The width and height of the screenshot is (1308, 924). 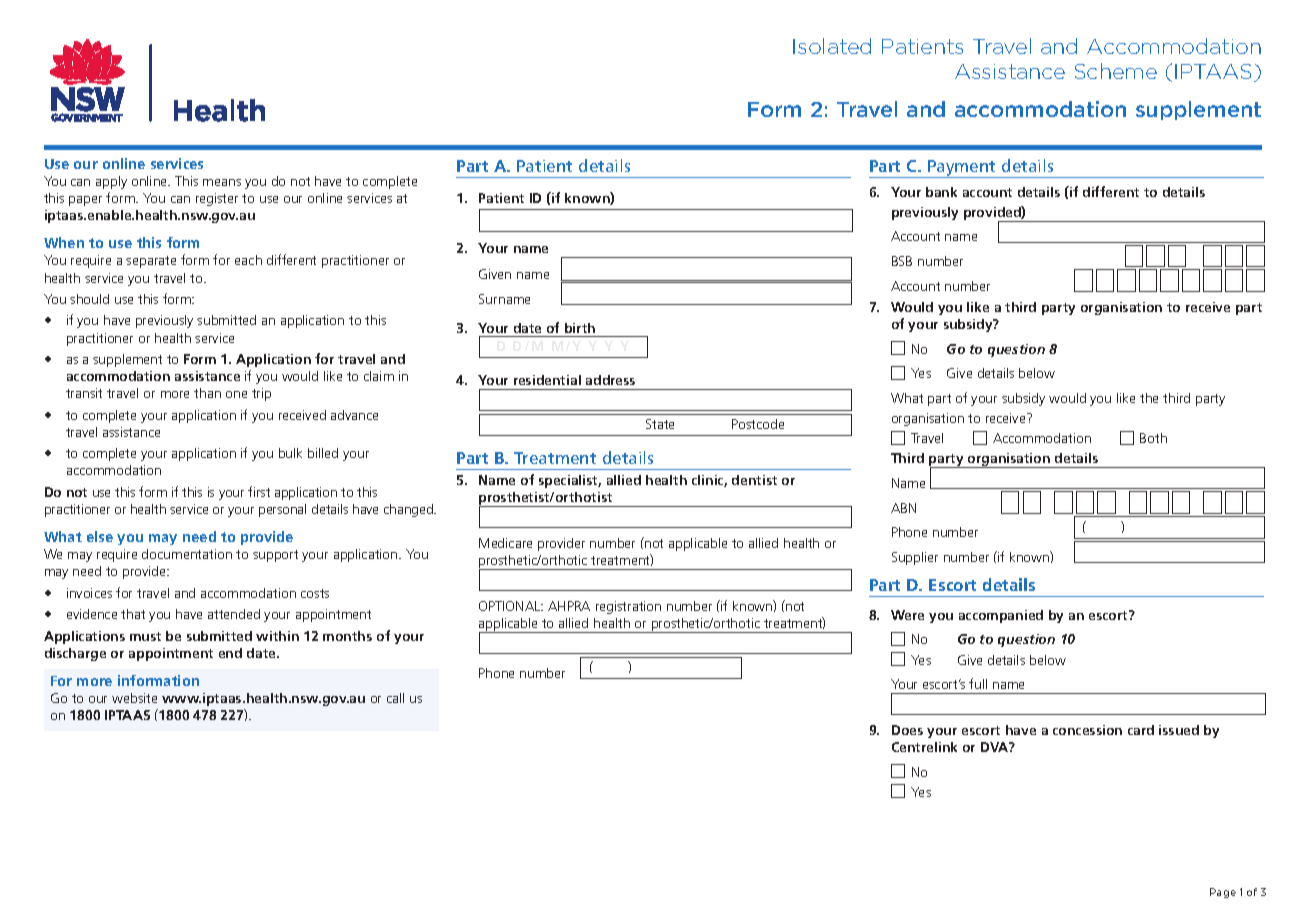 I want to click on Scheme, so click(x=1116, y=71).
